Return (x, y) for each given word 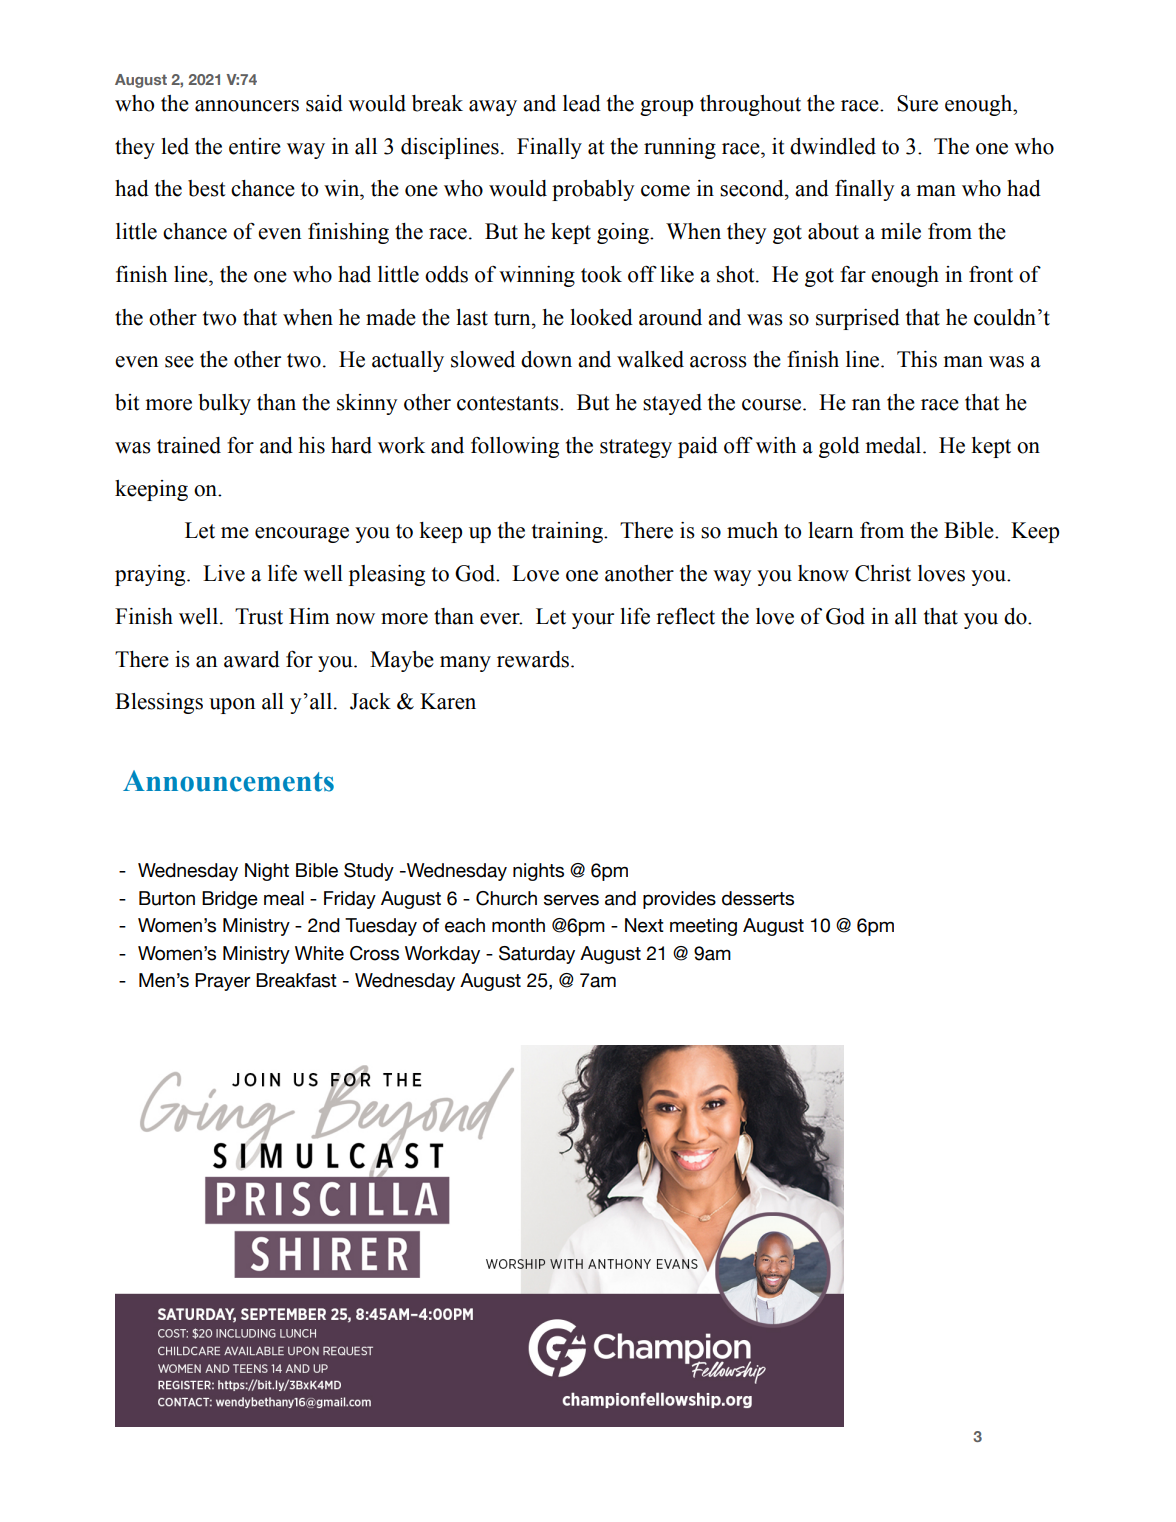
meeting (703, 927)
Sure (917, 103)
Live (224, 573)
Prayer (222, 982)
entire (255, 146)
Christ (883, 573)
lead (582, 103)
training (568, 532)
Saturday (537, 955)
